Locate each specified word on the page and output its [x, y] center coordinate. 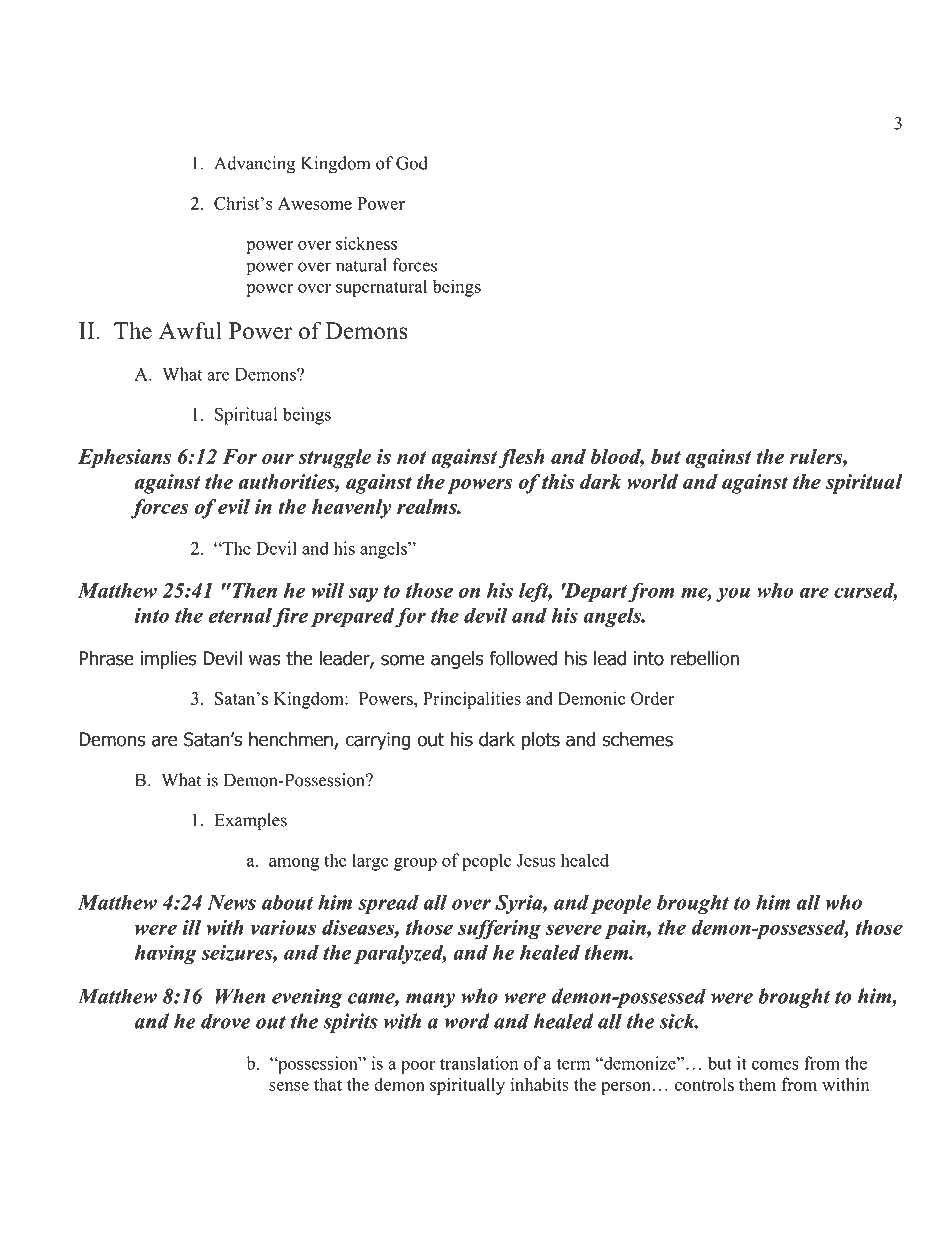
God [412, 163]
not [412, 457]
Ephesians [124, 459]
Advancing [254, 165]
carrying [378, 741]
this [558, 481]
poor [418, 1067]
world [652, 481]
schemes [637, 739]
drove [226, 1021]
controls [704, 1084]
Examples [250, 822]
